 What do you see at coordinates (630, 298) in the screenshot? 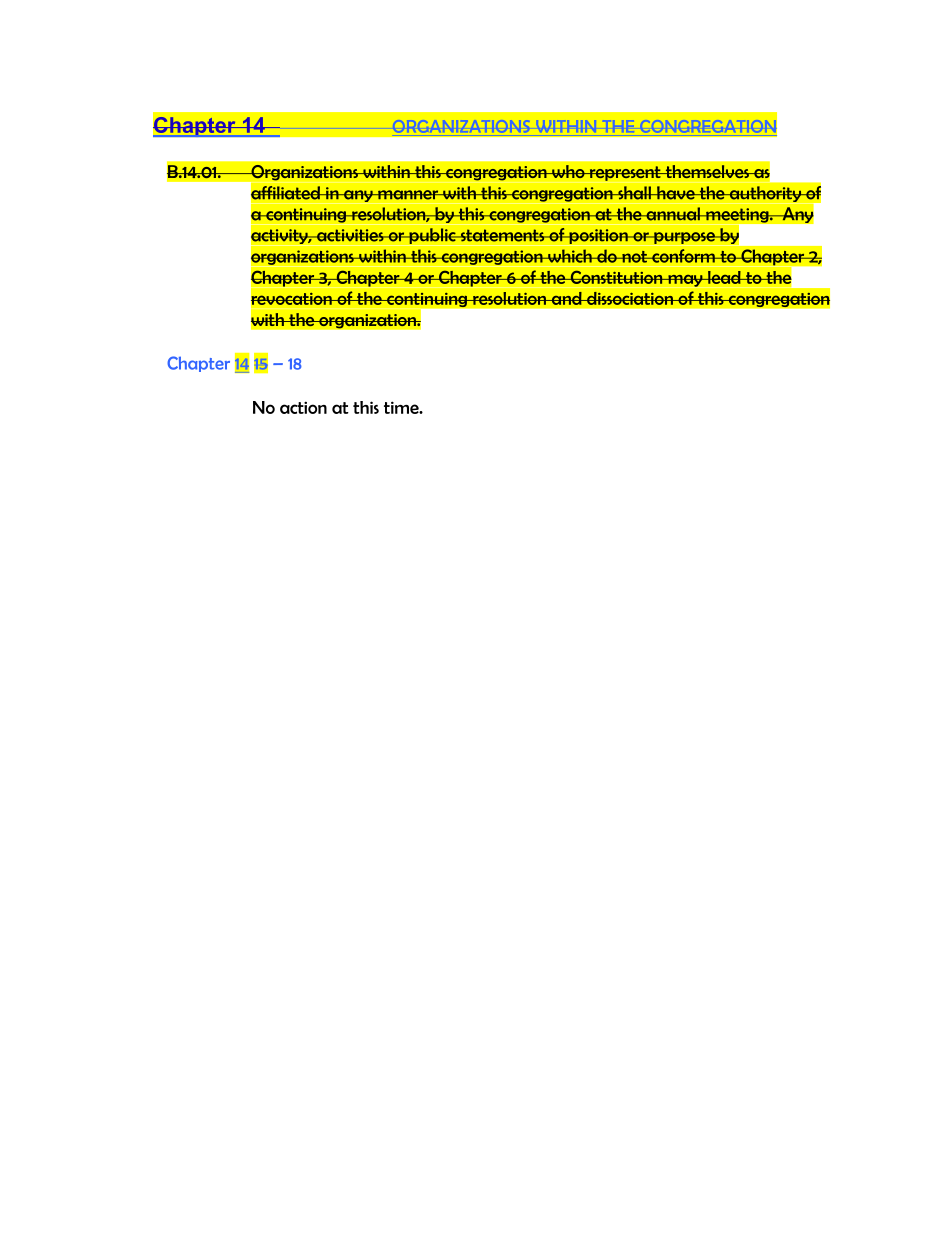
I see `dissociation` at bounding box center [630, 298].
